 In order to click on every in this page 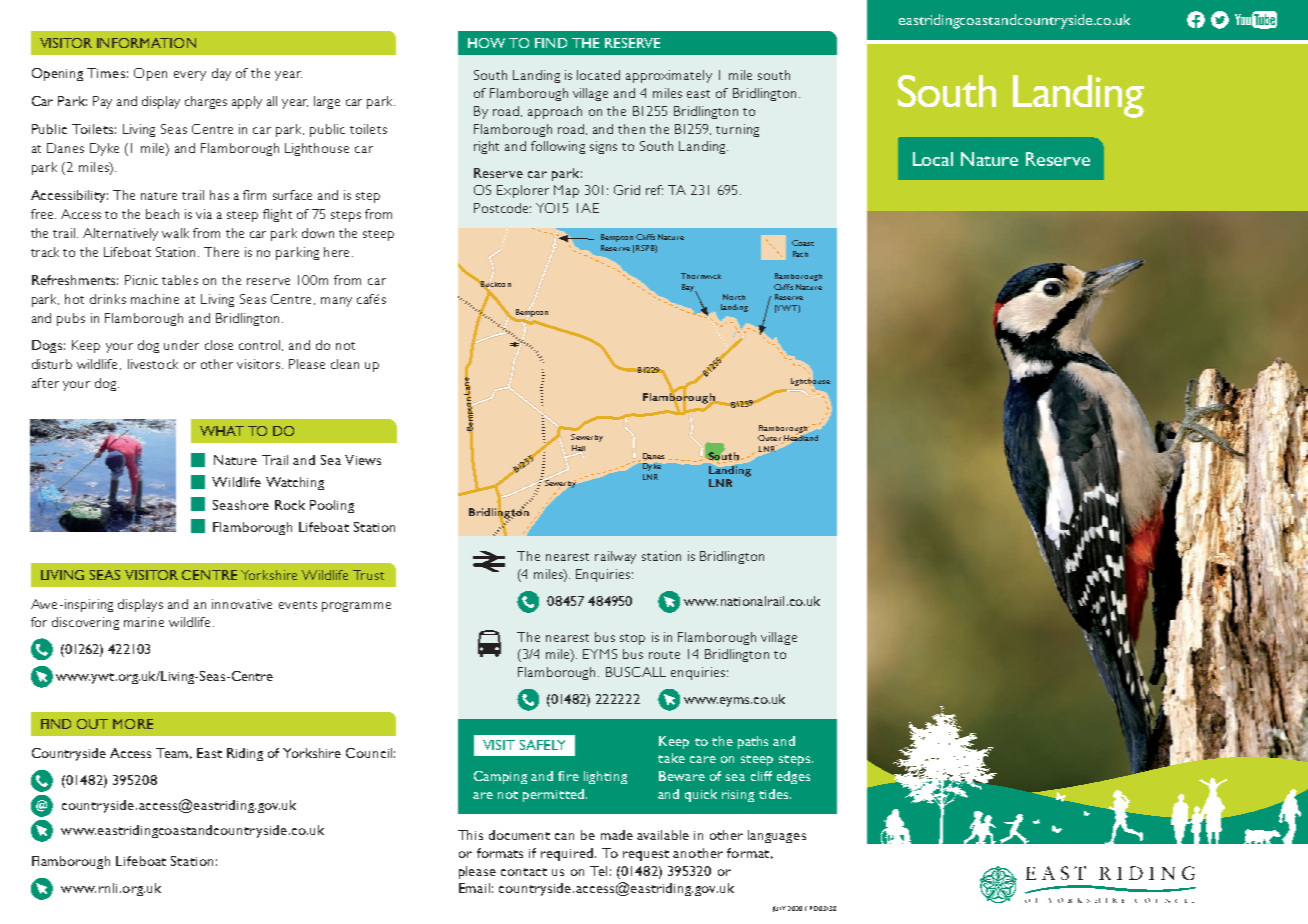, I will do `click(190, 76)`.
